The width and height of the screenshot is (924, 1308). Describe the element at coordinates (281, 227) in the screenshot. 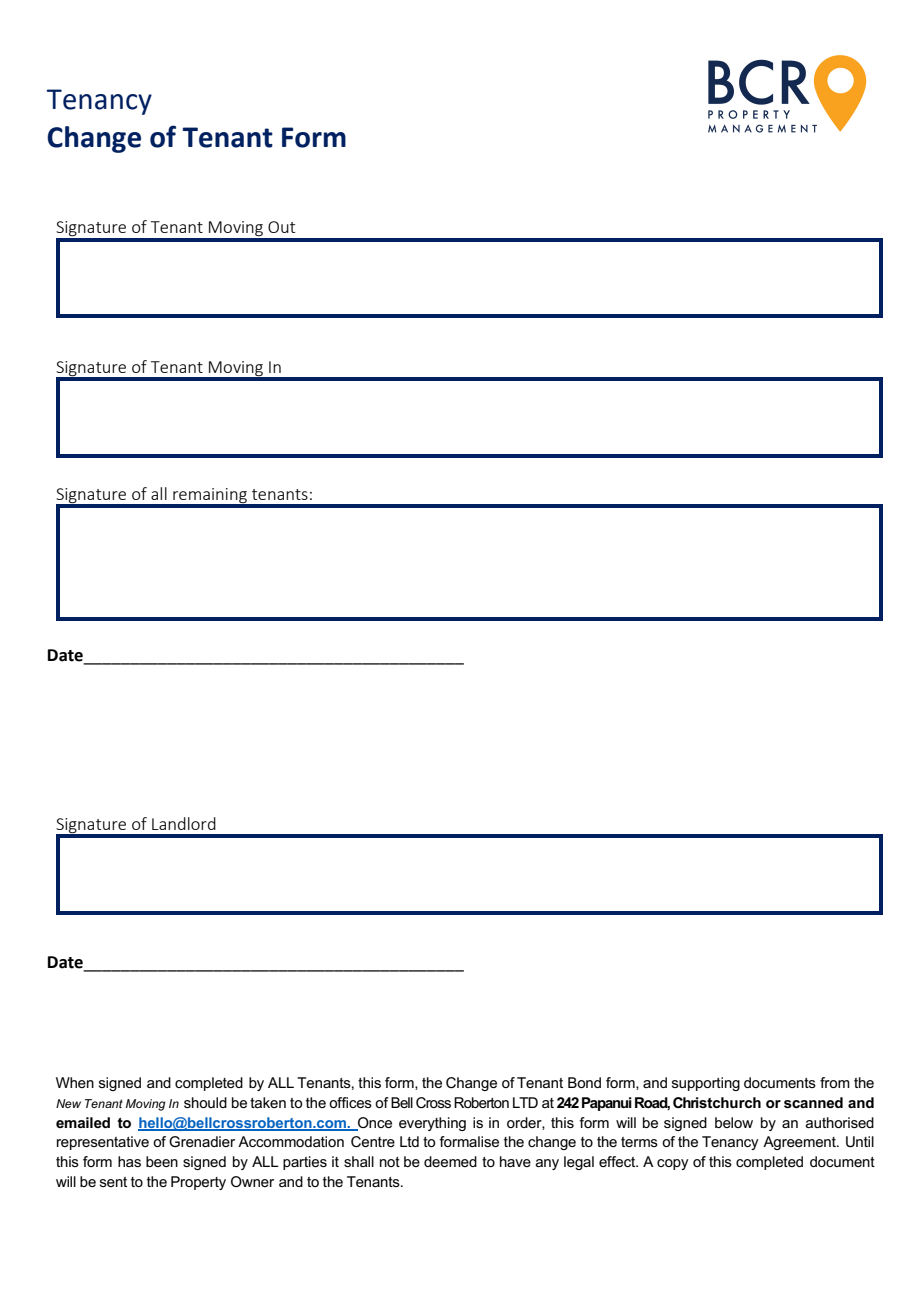

I see `Out` at that location.
